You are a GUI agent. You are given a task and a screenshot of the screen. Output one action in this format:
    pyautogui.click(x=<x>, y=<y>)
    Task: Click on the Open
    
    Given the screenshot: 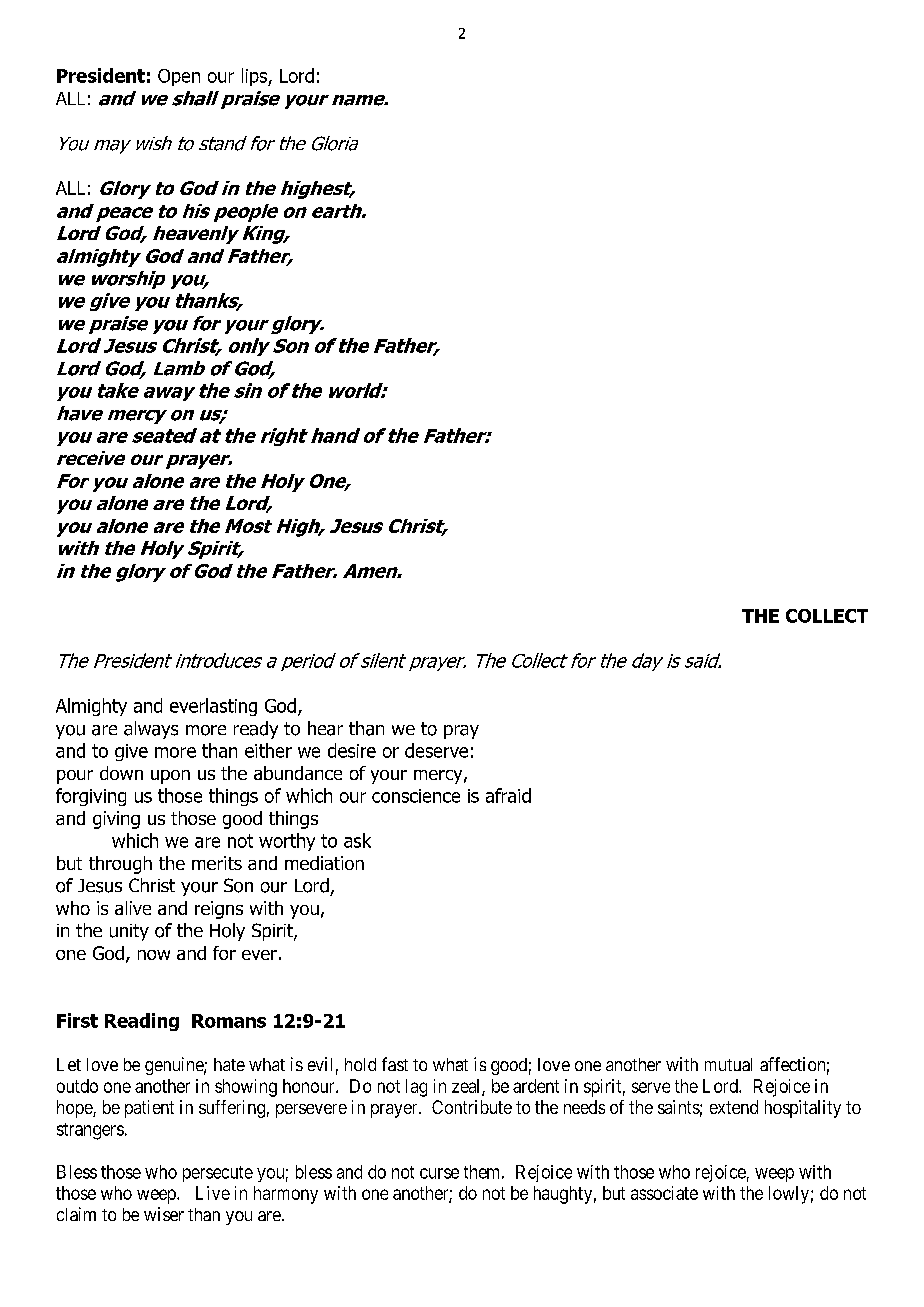 What is the action you would take?
    pyautogui.click(x=179, y=77)
